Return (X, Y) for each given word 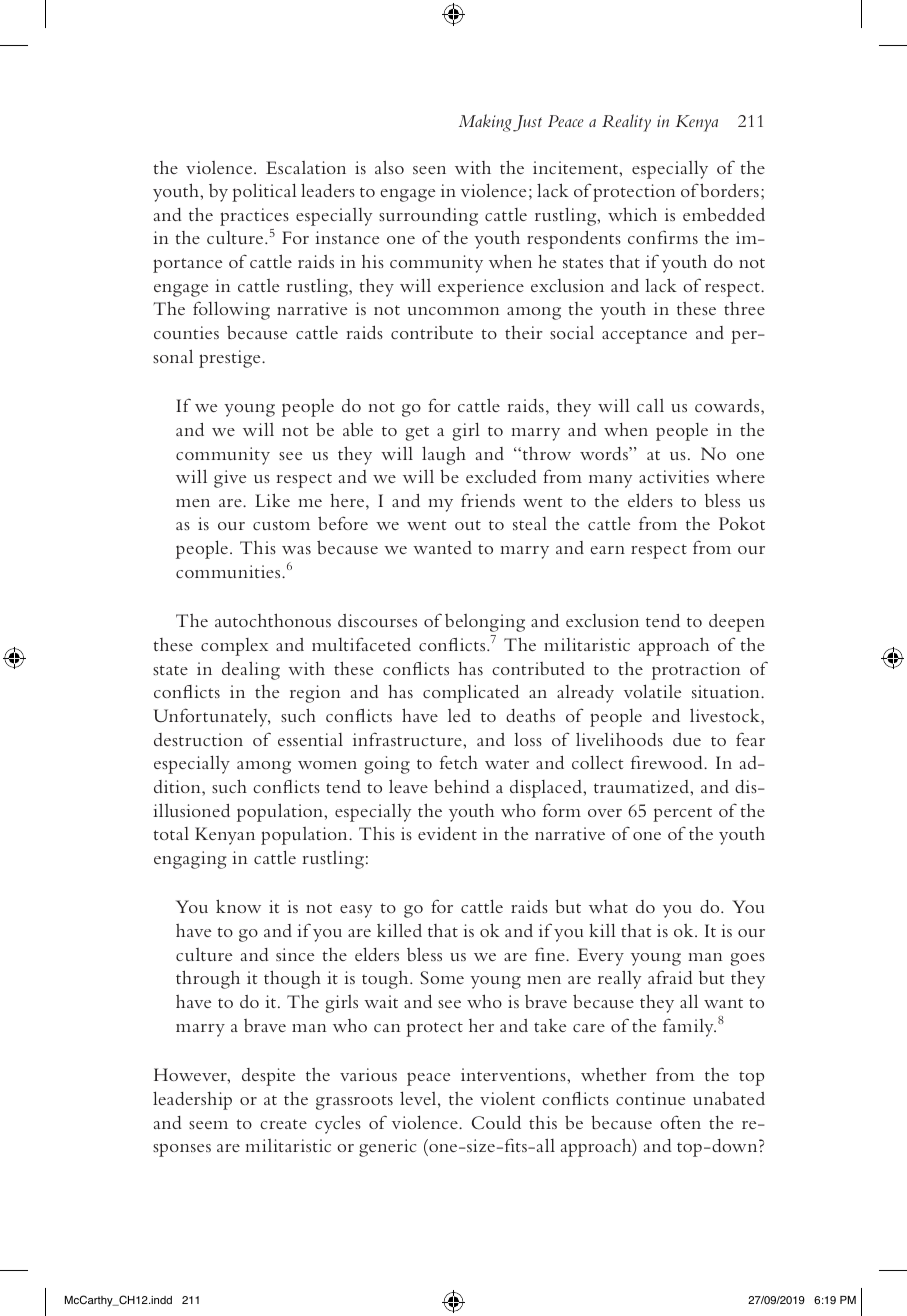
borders (729, 190)
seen (429, 170)
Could (496, 1122)
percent (682, 814)
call (650, 405)
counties (186, 332)
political (264, 192)
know (238, 906)
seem (208, 1125)
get (417, 433)
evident (447, 833)
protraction (696, 671)
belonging (485, 623)
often (680, 1122)
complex (234, 647)
